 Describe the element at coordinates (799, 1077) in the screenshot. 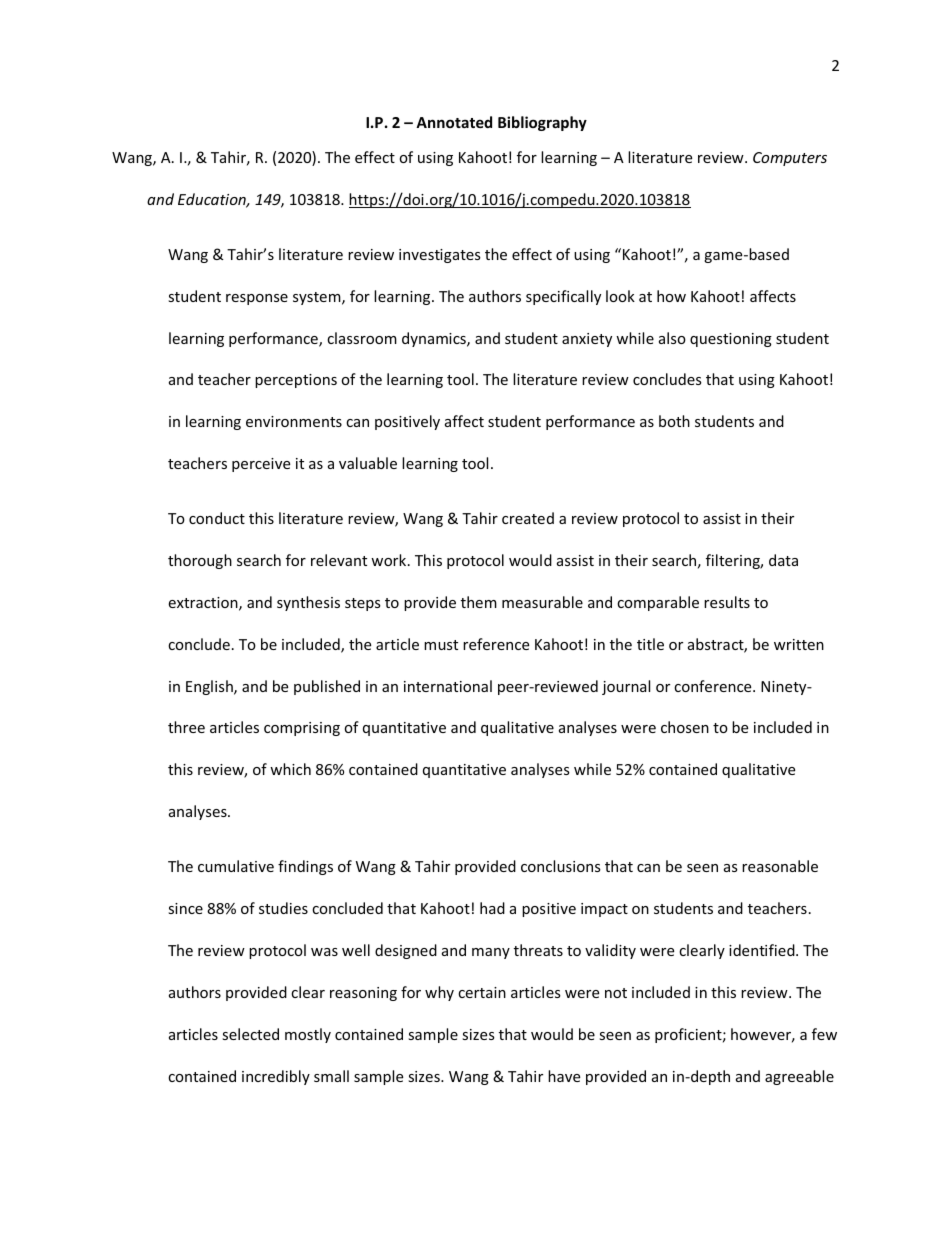

I see `agreeable` at that location.
